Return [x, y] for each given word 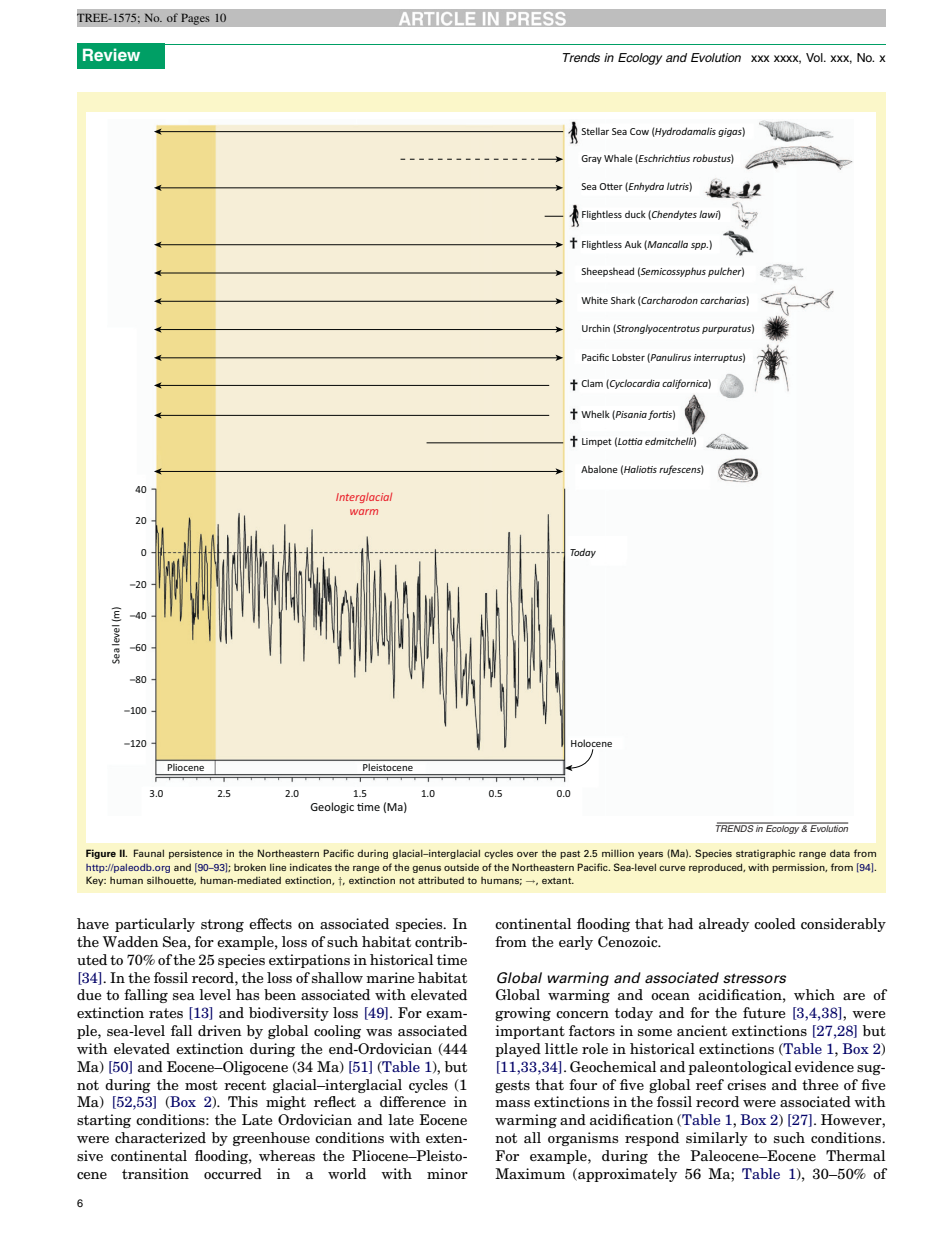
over [527, 854]
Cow [639, 131]
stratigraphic [765, 854]
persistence [195, 854]
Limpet [597, 442]
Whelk [595, 414]
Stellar [595, 131]
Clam [592, 383]
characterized [160, 1137]
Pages [195, 19]
